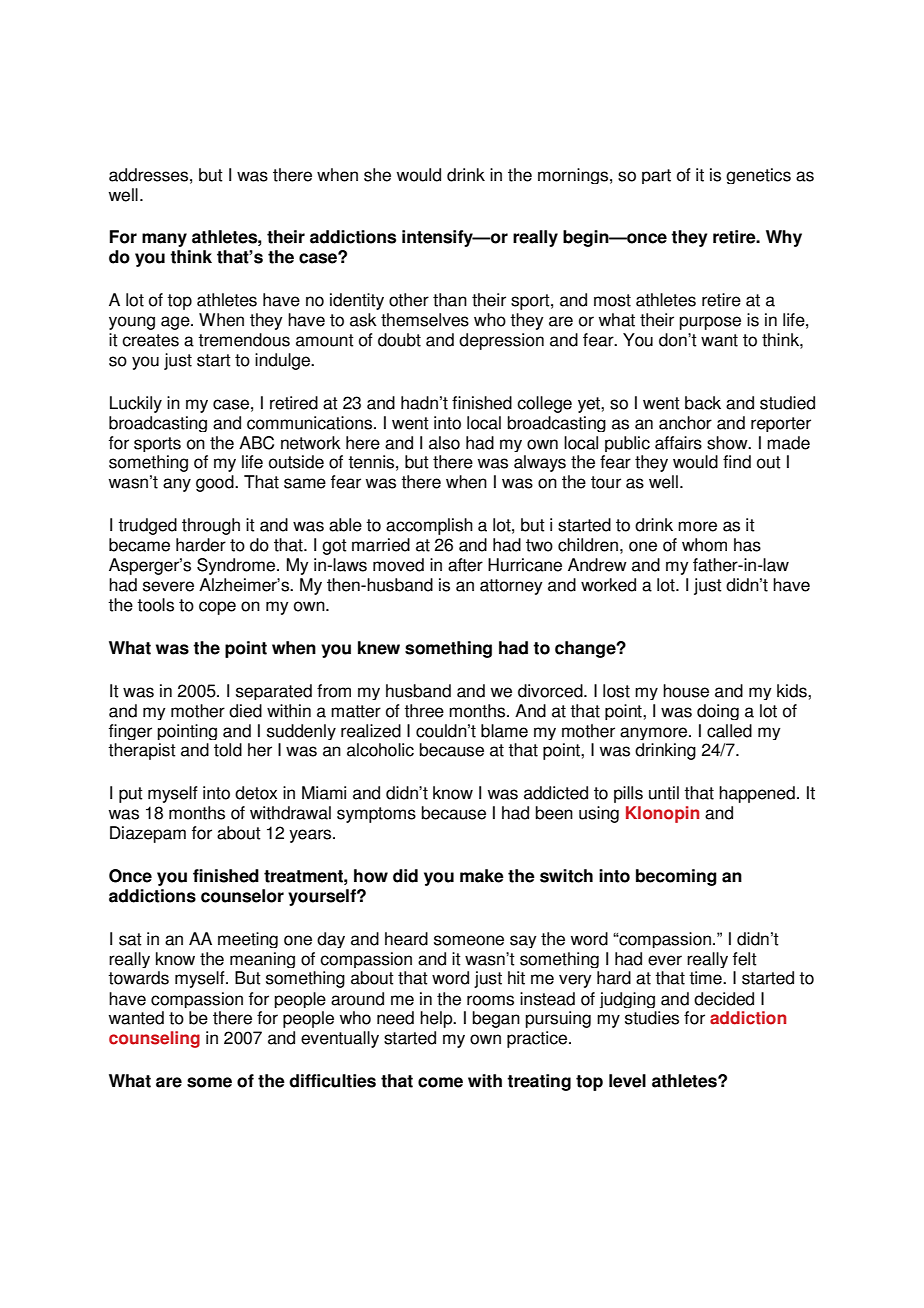 The width and height of the document is (924, 1308). I want to click on come, so click(440, 1082).
